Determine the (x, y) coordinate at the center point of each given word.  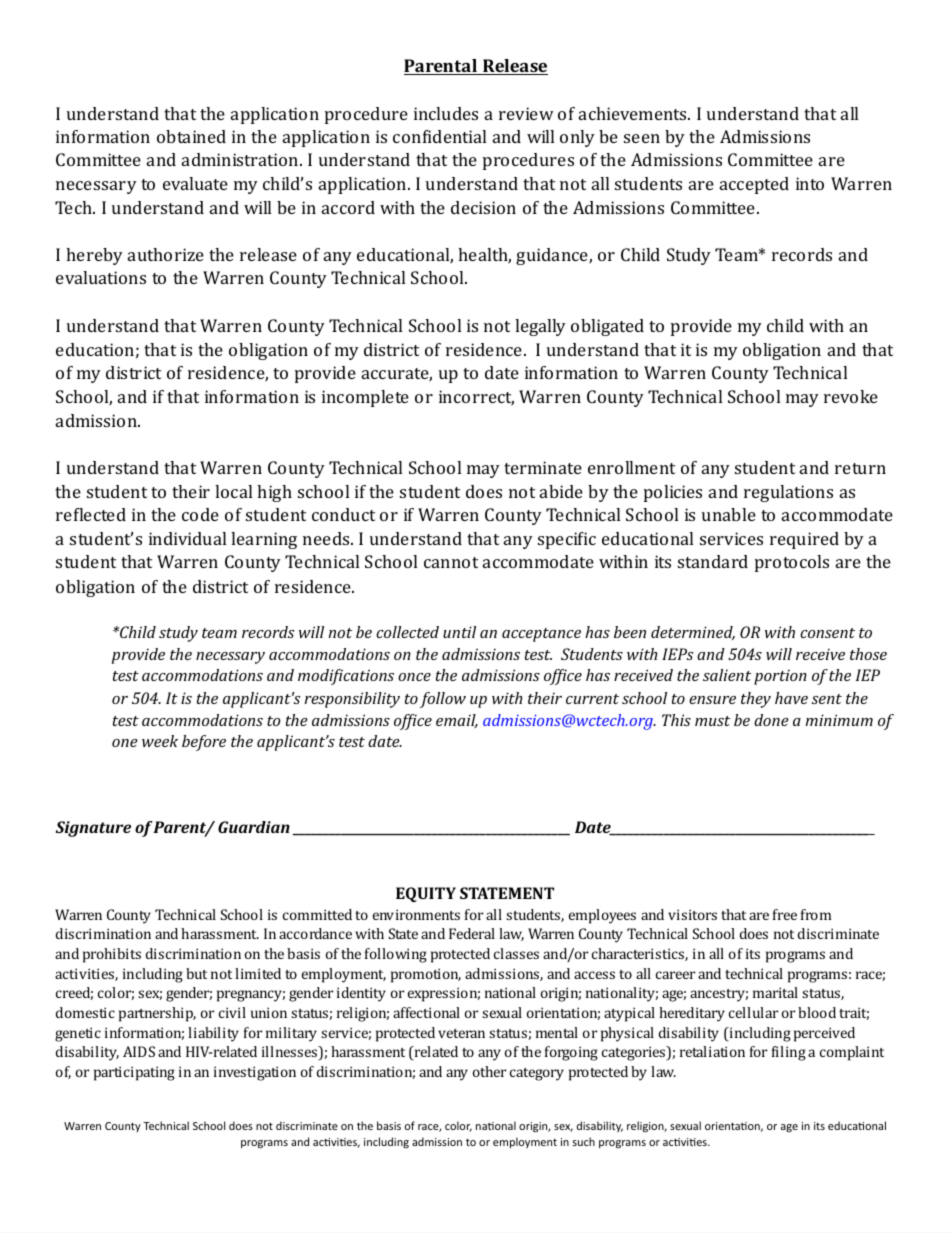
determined (693, 633)
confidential (439, 136)
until (459, 632)
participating (134, 1073)
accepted (754, 185)
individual (187, 538)
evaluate (195, 183)
